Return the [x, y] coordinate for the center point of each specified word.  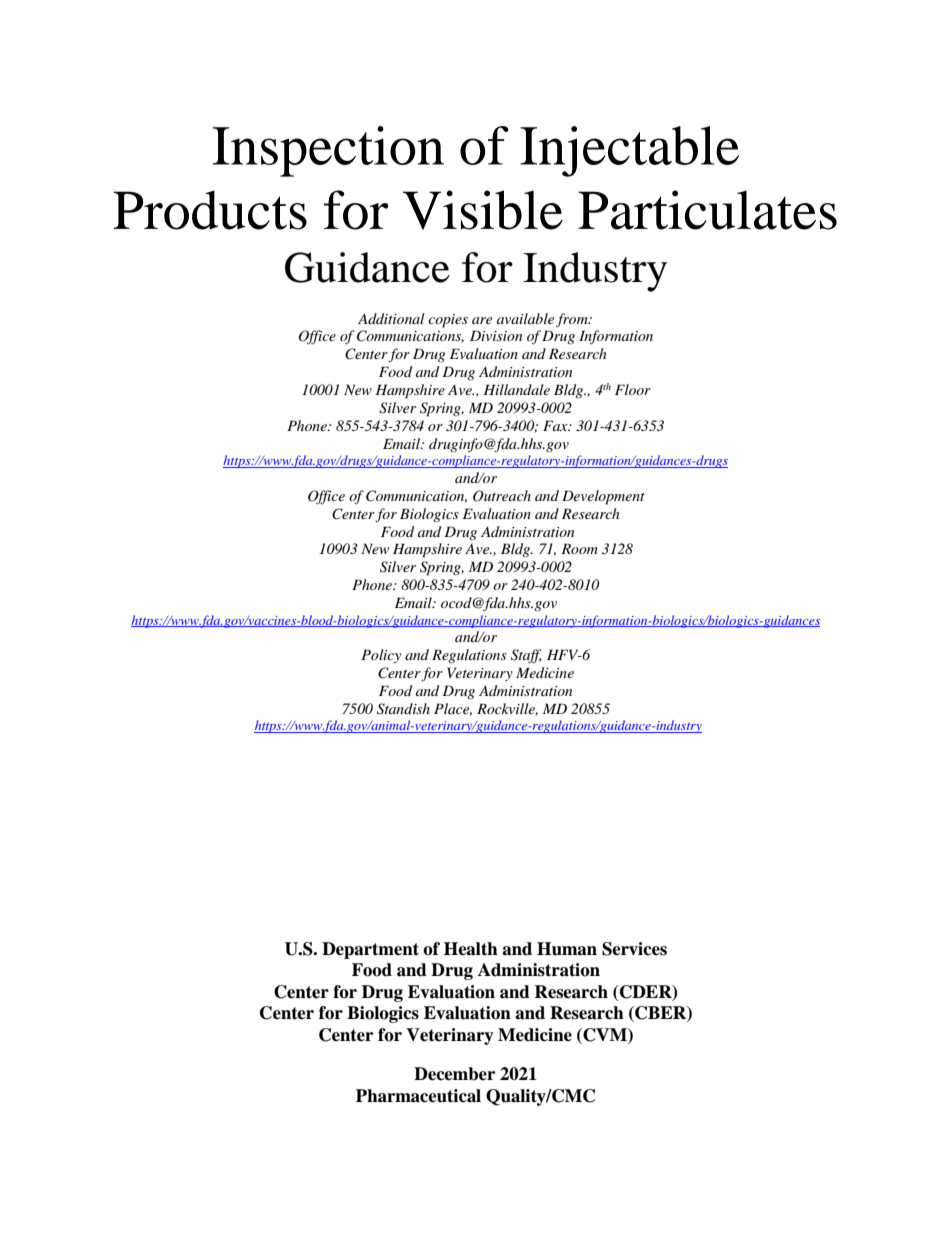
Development [603, 497]
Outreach [502, 496]
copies [448, 321]
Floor [633, 389]
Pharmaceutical [418, 1096]
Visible [483, 210]
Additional [391, 318]
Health [471, 949]
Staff [526, 656]
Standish [403, 709]
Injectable [629, 151]
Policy [381, 656]
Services [634, 949]
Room [579, 548]
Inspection [328, 151]
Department [370, 950]
